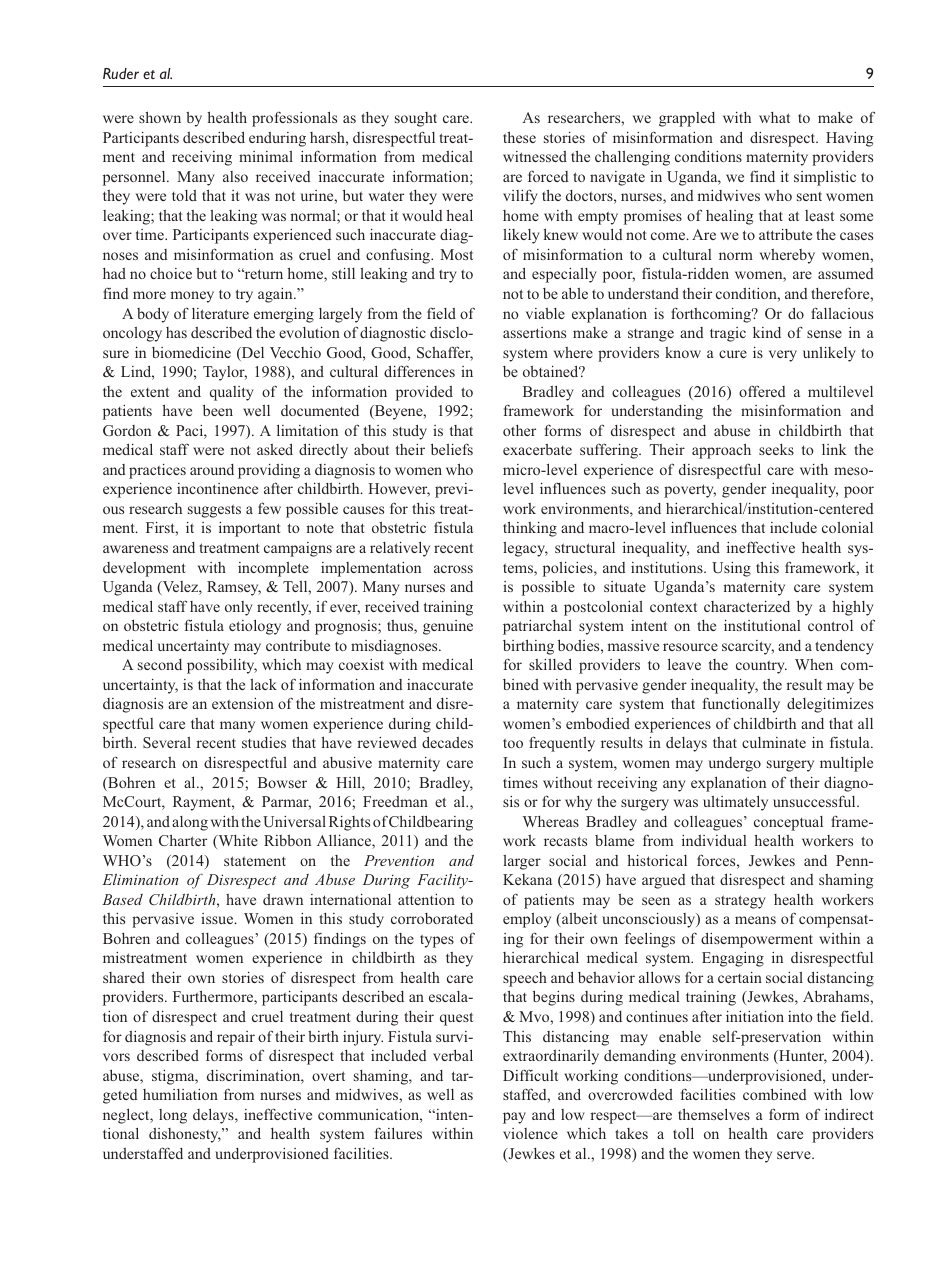 The height and width of the screenshot is (1275, 952). I want to click on other, so click(519, 430).
